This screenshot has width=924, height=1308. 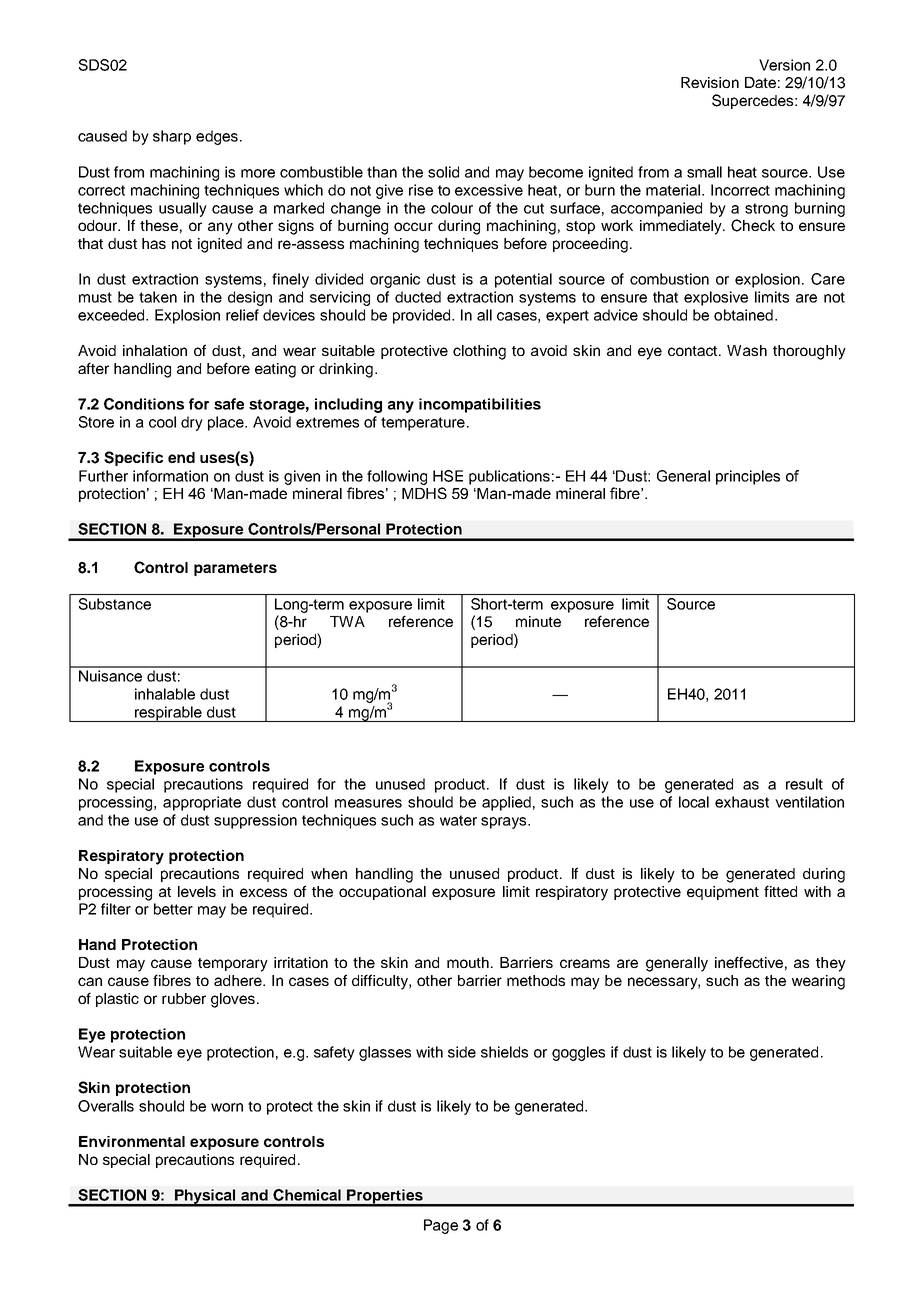 What do you see at coordinates (760, 82) in the screenshot?
I see `Date` at bounding box center [760, 82].
